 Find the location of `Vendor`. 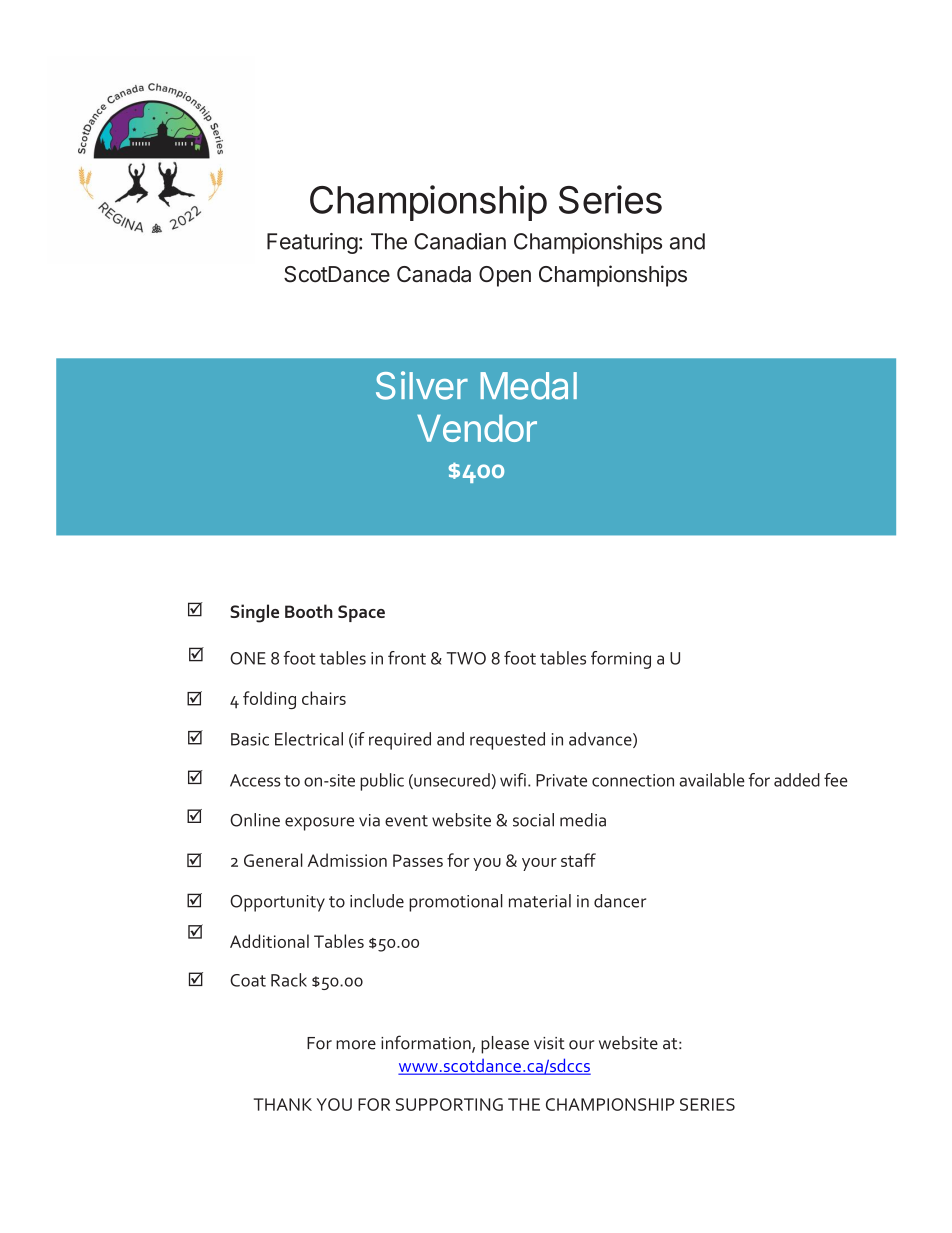

Vendor is located at coordinates (477, 428).
